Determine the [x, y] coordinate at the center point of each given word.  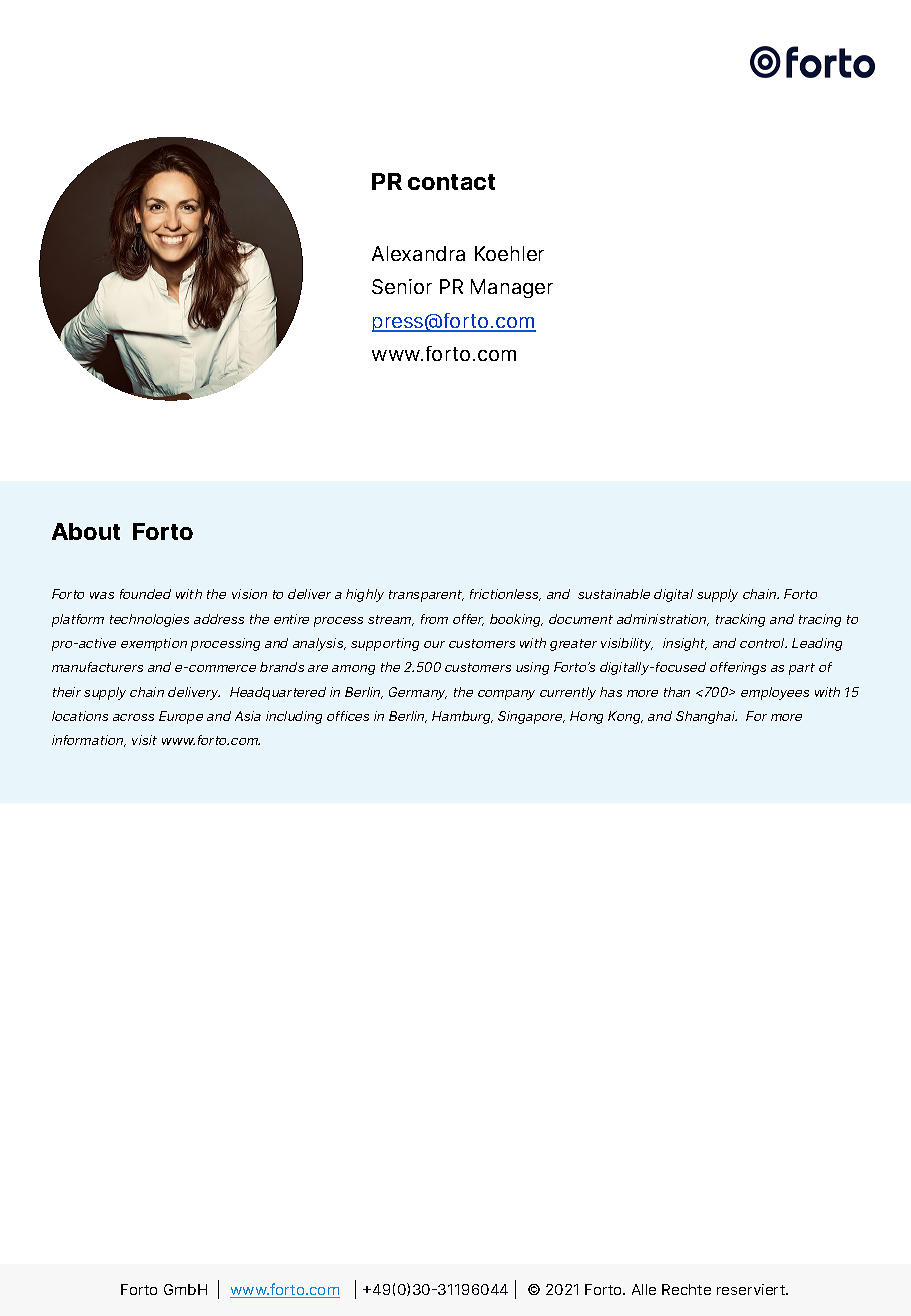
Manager [512, 288]
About [86, 531]
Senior [402, 286]
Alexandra [418, 253]
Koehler [509, 253]
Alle [644, 1289]
